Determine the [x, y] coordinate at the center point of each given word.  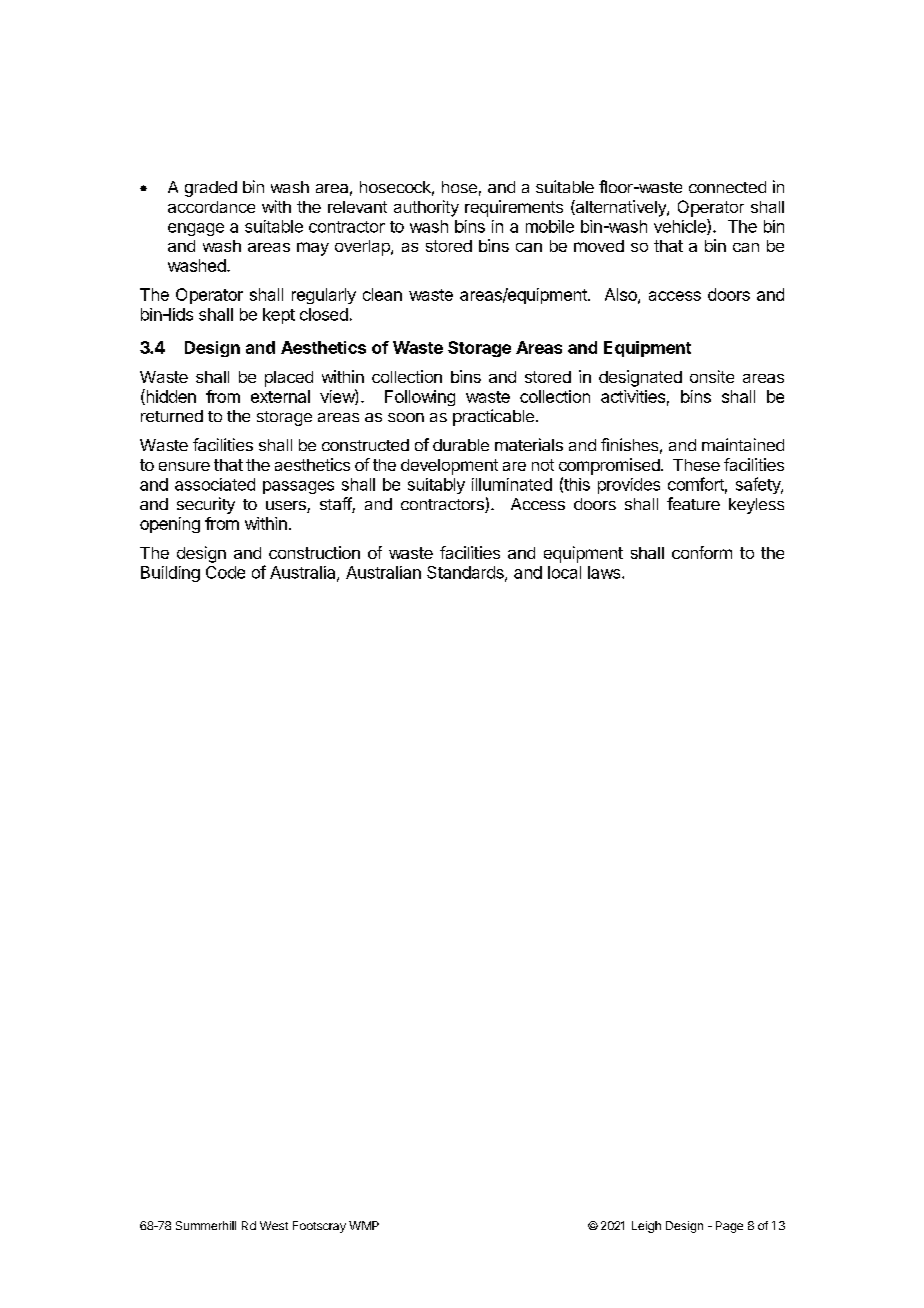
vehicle [681, 227]
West [274, 1225]
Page [729, 1227]
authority [426, 208]
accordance [211, 207]
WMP [364, 1225]
